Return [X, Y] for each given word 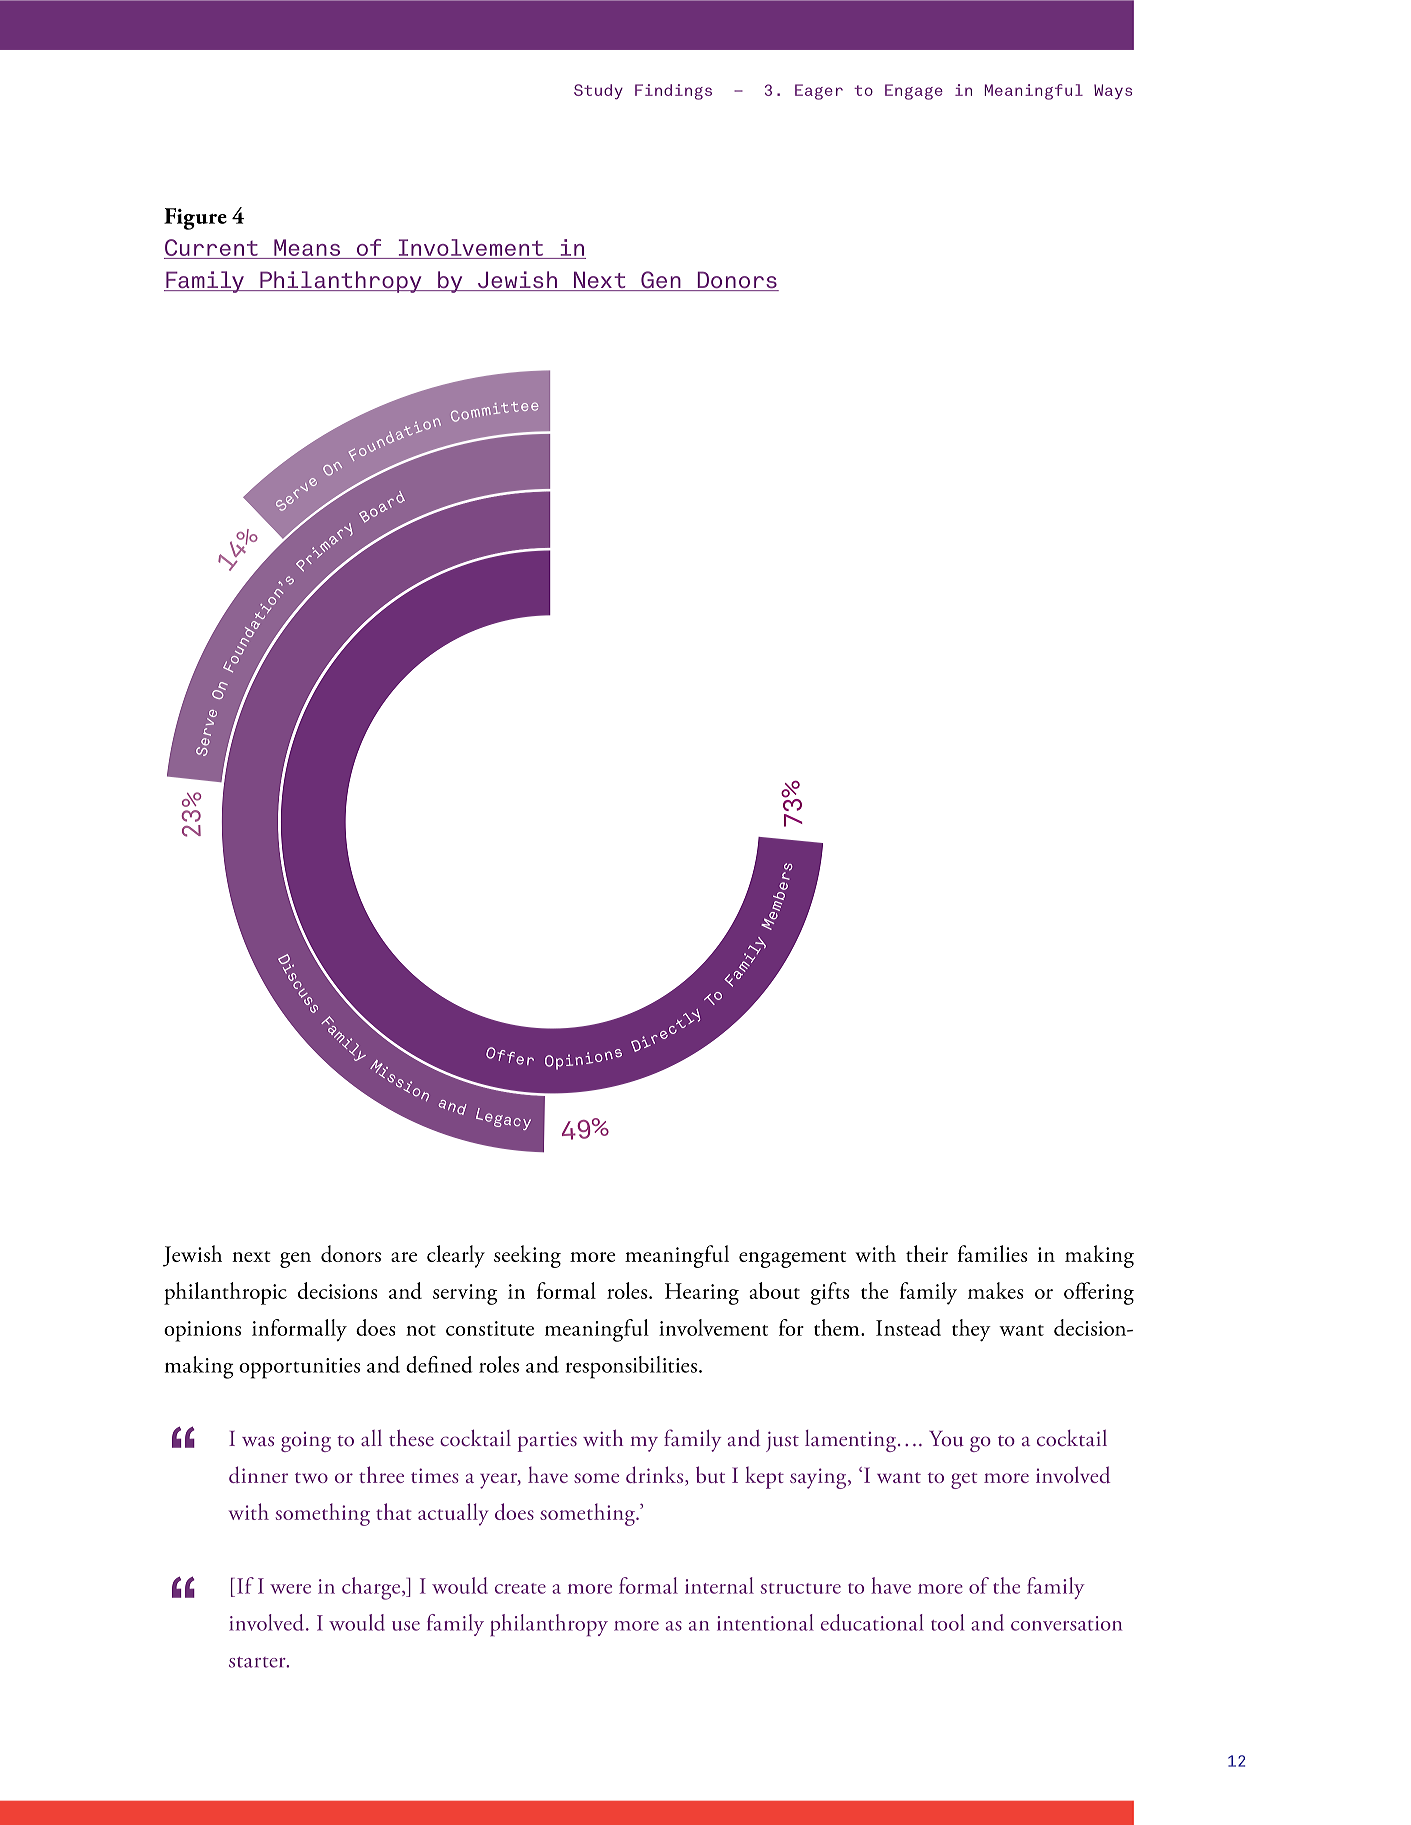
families [992, 1253]
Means [307, 247]
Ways [1113, 91]
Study [598, 91]
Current [212, 249]
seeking [527, 1256]
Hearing [702, 1294]
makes [996, 1290]
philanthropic [225, 1293]
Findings [673, 92]
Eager [819, 92]
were [290, 1589]
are [404, 1257]
